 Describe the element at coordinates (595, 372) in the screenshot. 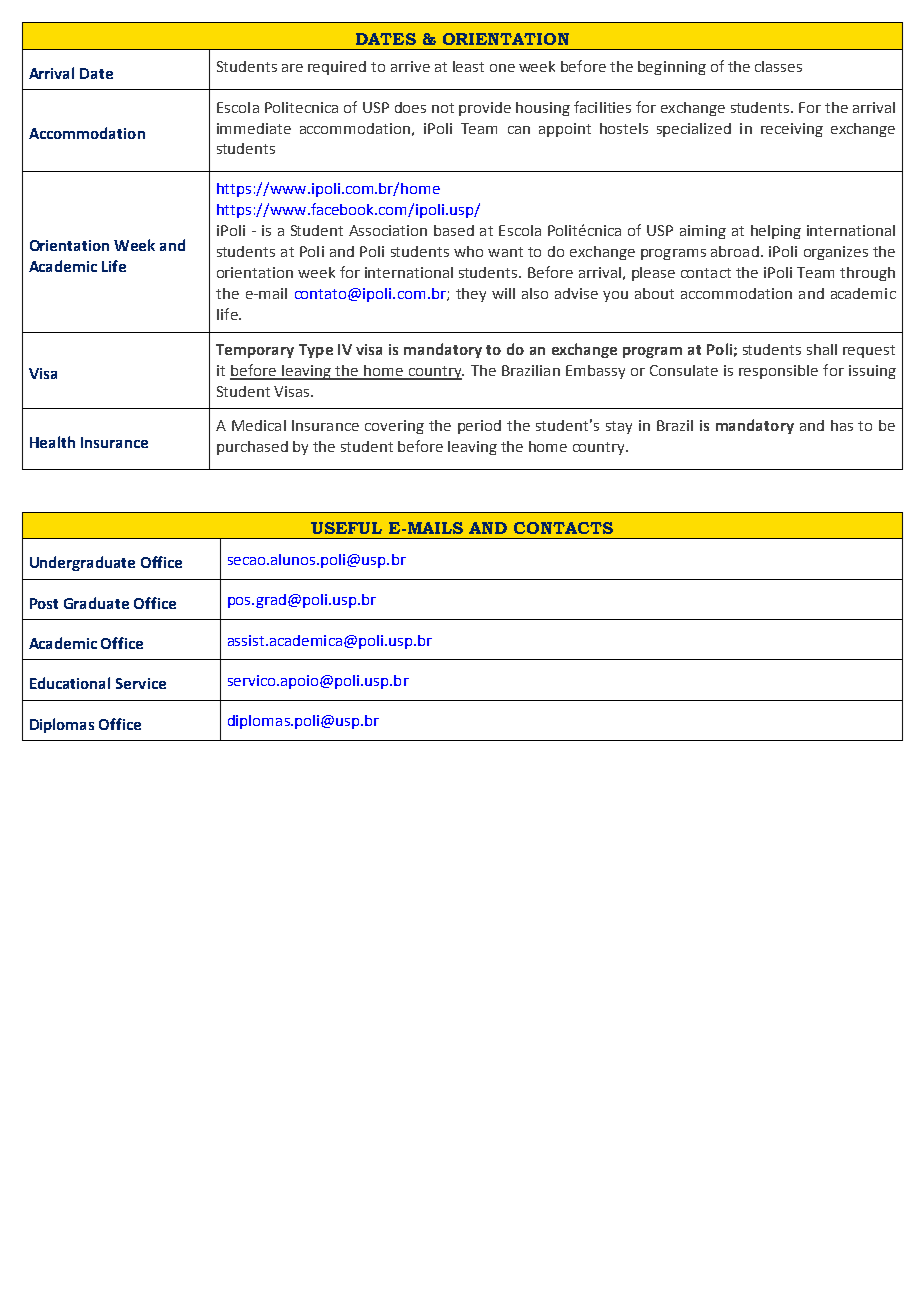

I see `Embassy` at that location.
